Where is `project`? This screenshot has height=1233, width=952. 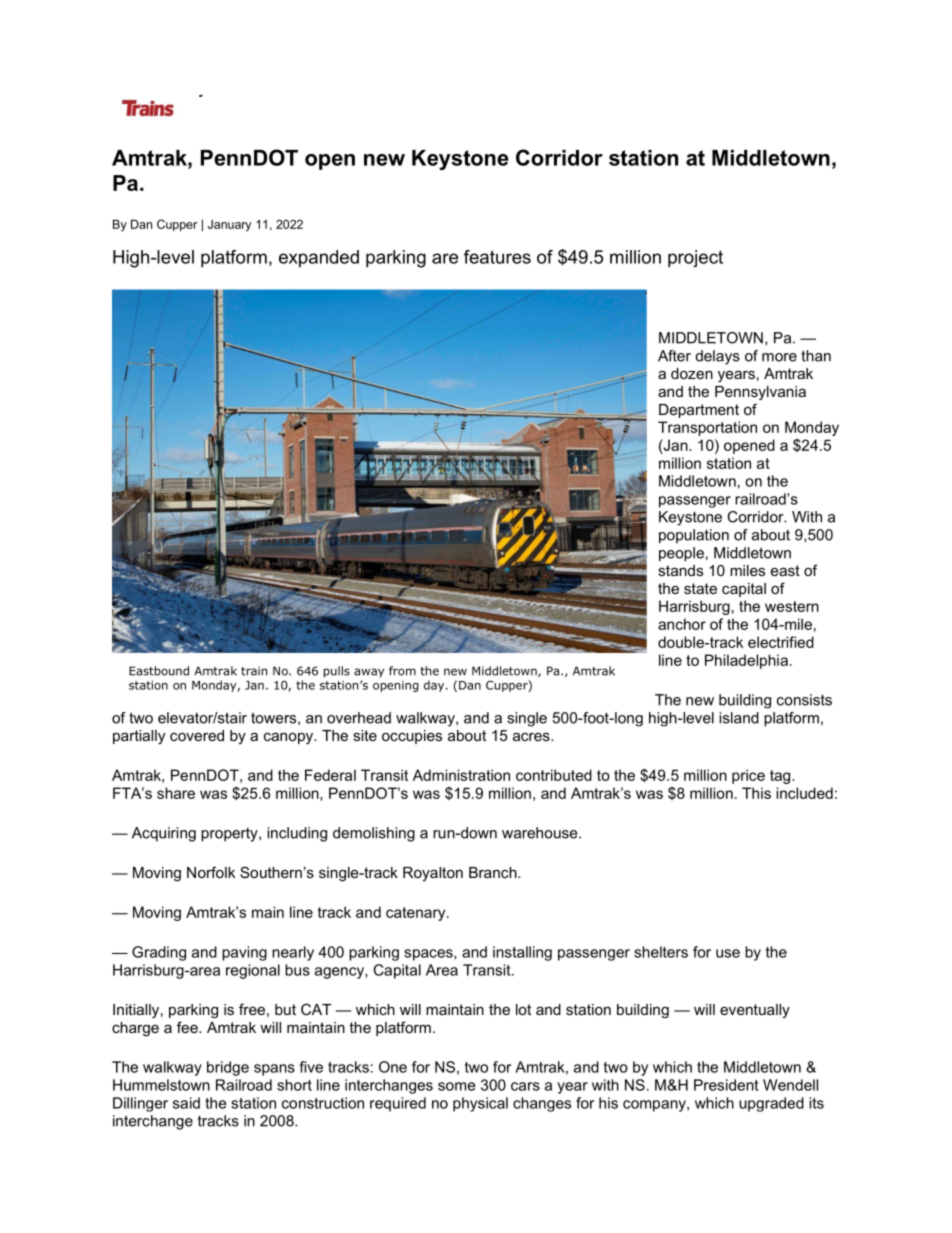 project is located at coordinates (695, 258).
